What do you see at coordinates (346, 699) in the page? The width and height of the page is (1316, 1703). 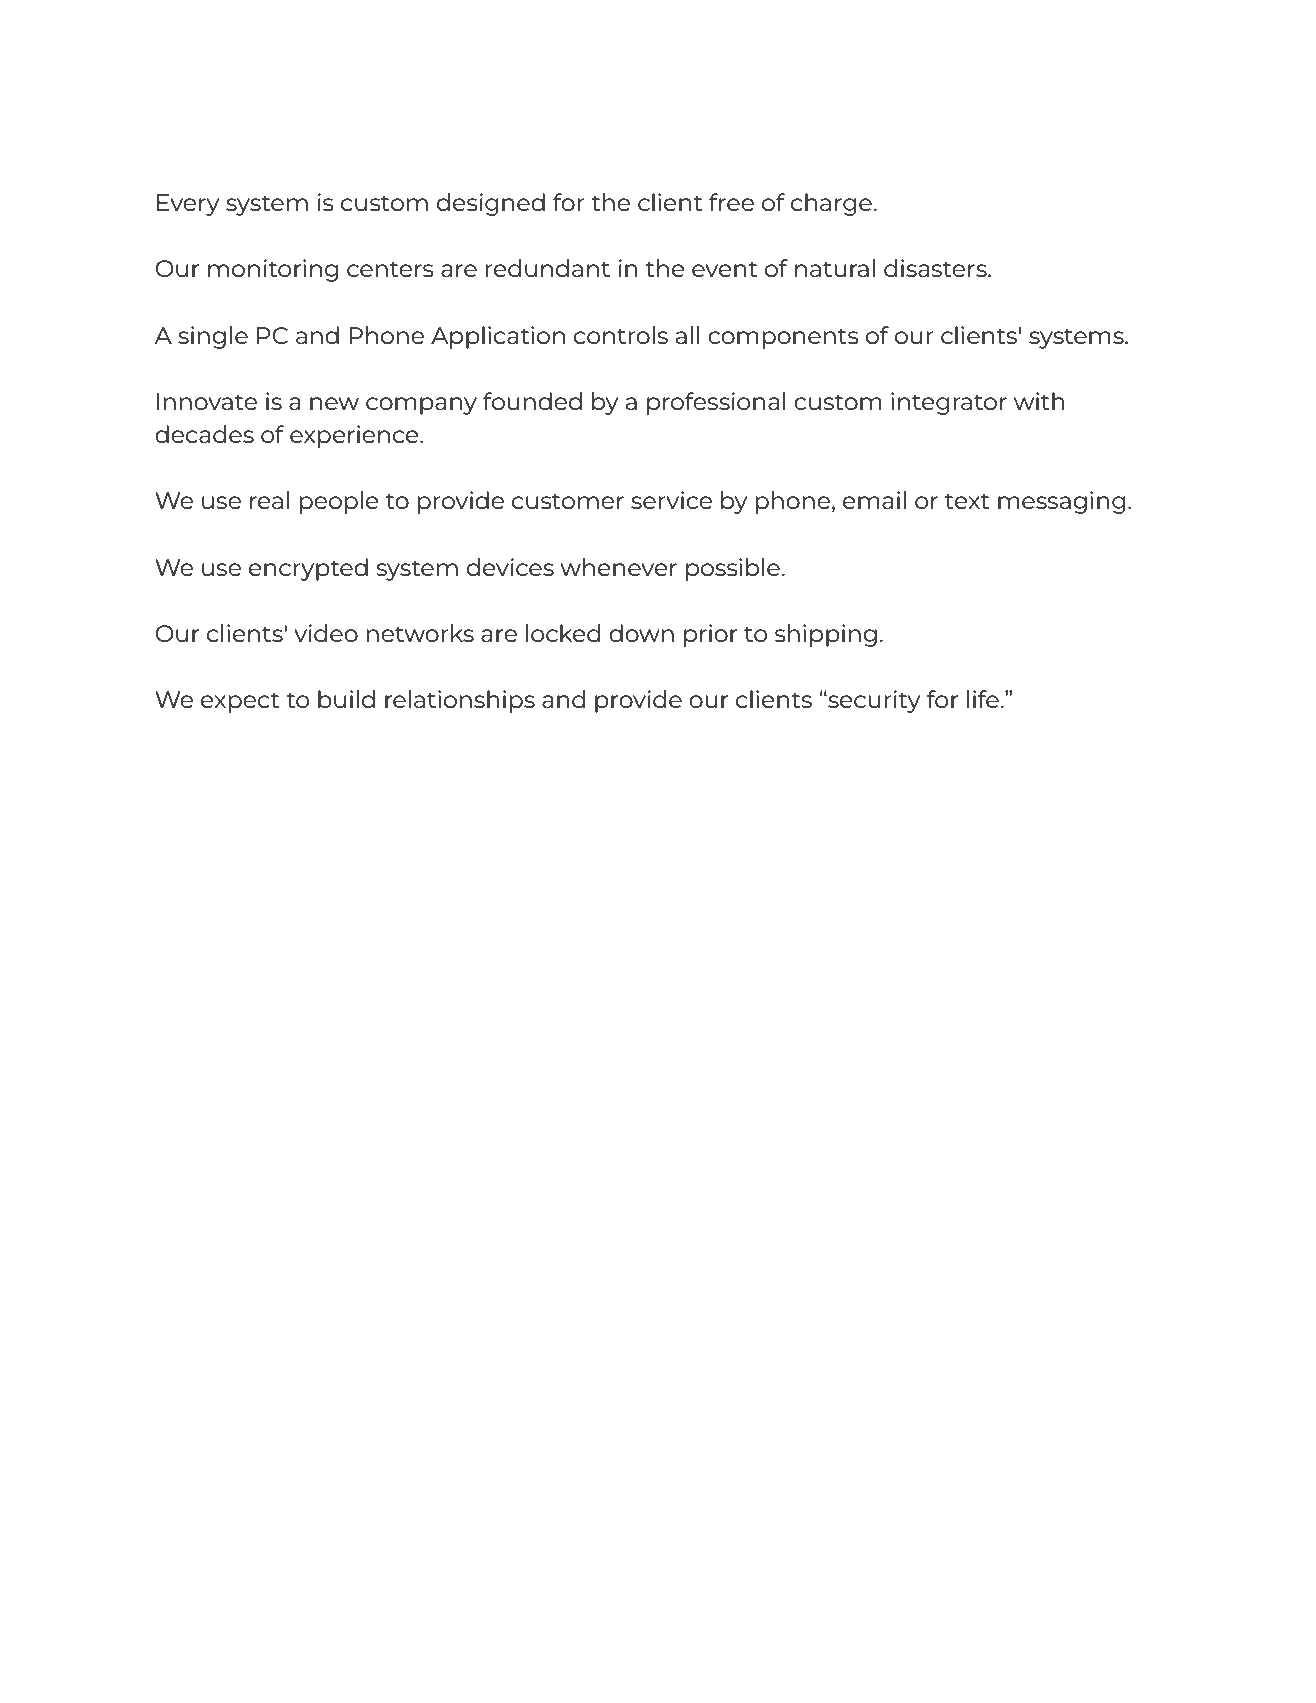 I see `build` at bounding box center [346, 699].
